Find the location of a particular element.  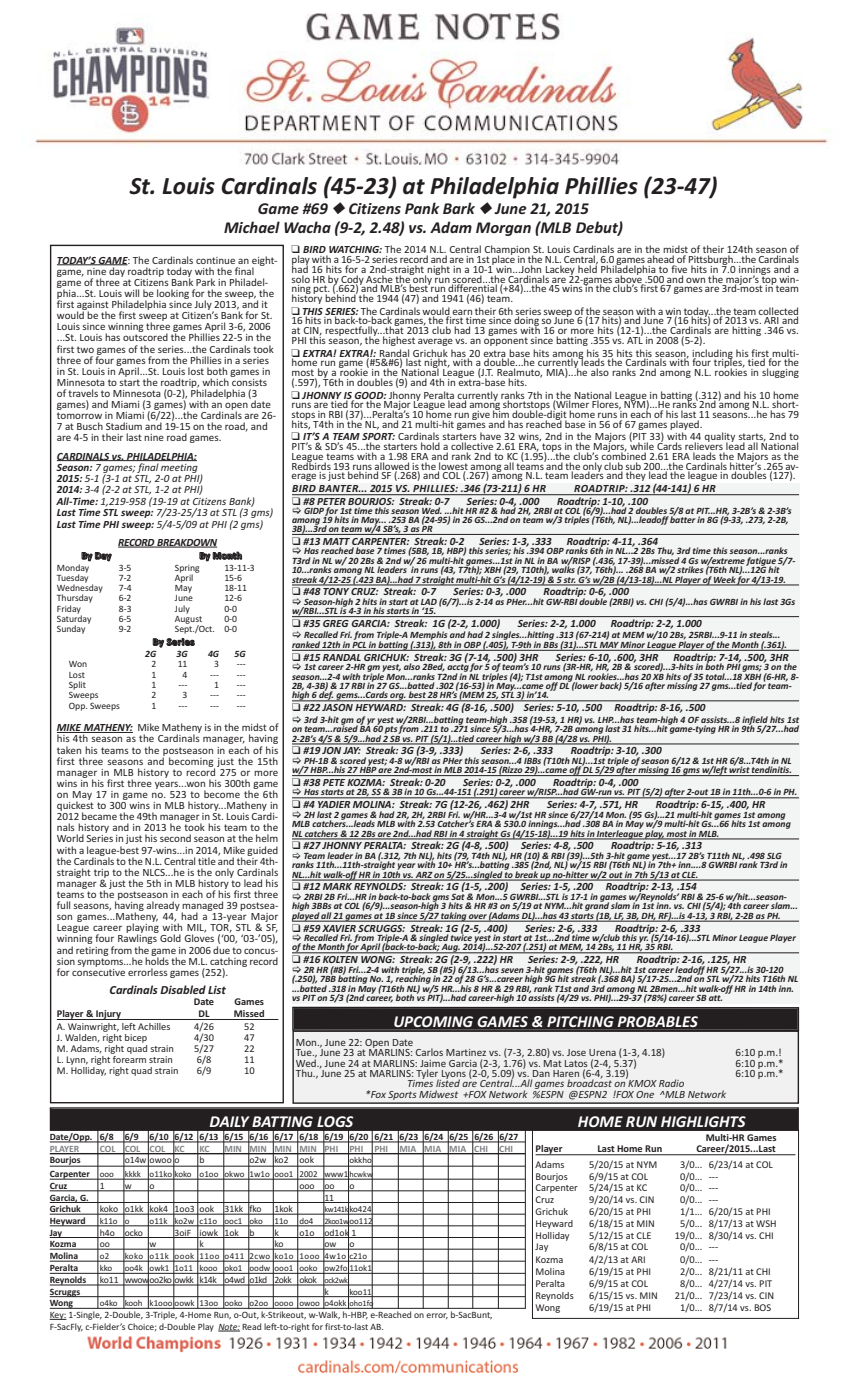

JASON is located at coordinates (337, 707).
